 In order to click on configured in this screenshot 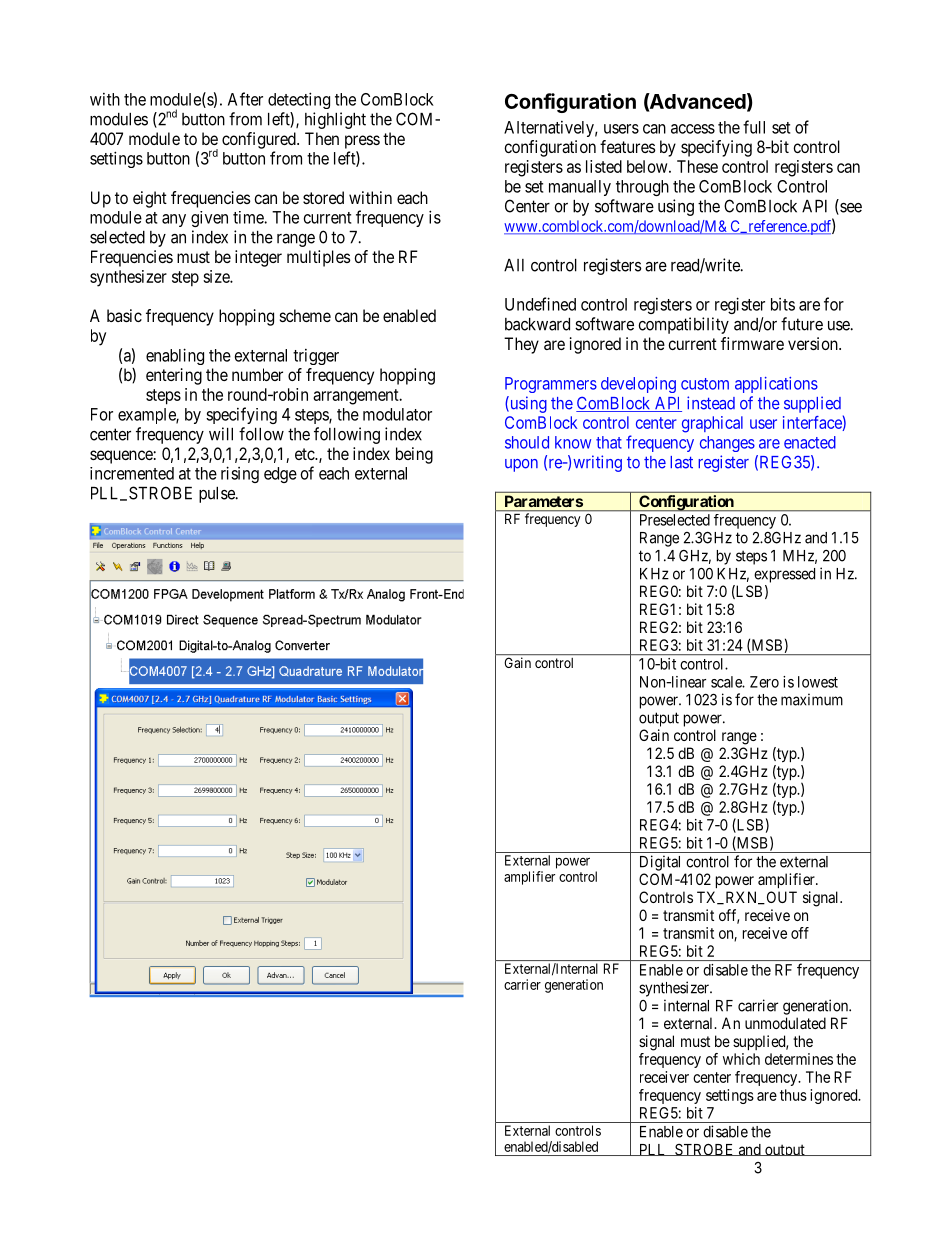, I will do `click(260, 140)`.
